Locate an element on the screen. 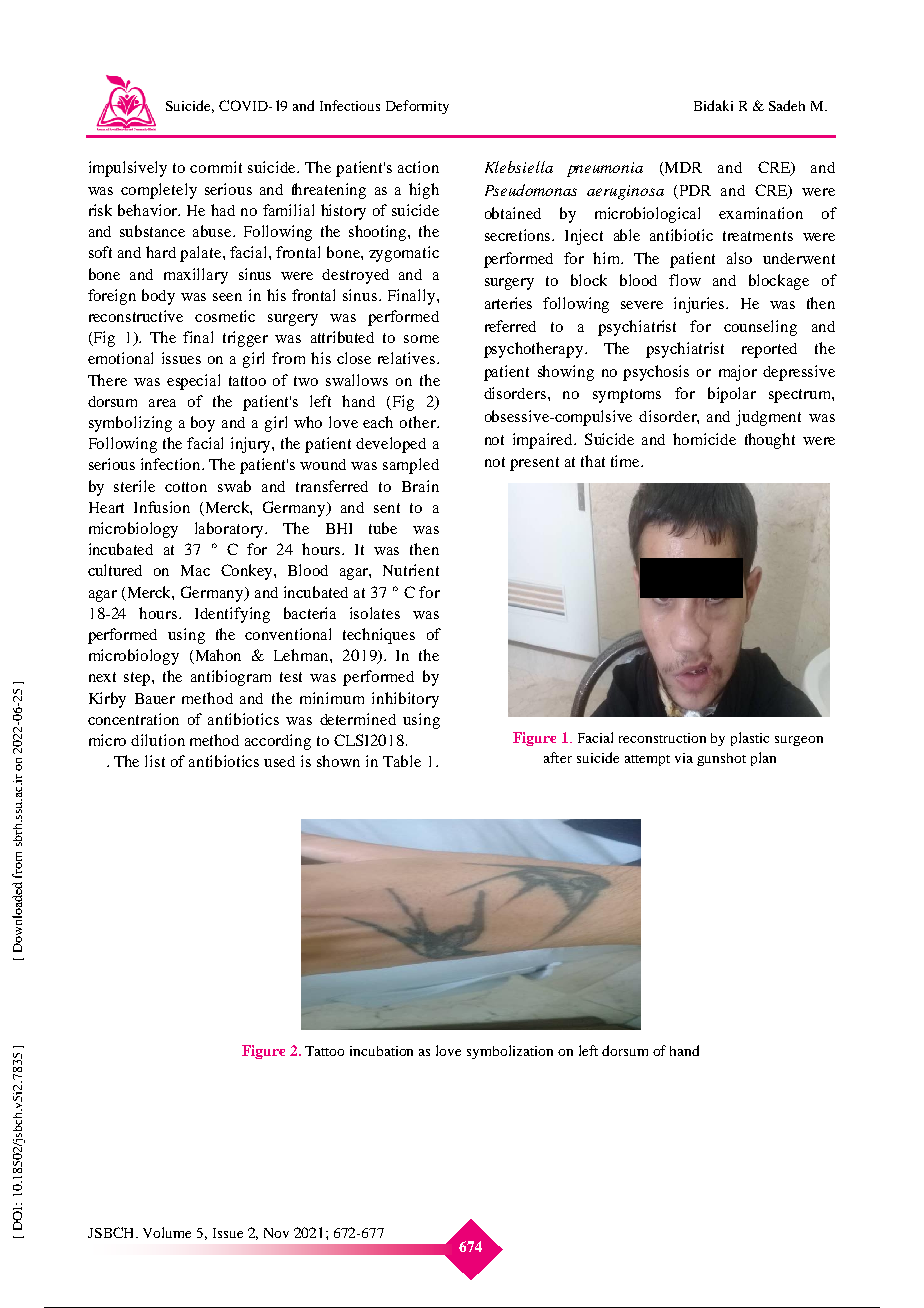 This screenshot has height=1308, width=924. inhibitory is located at coordinates (405, 700).
